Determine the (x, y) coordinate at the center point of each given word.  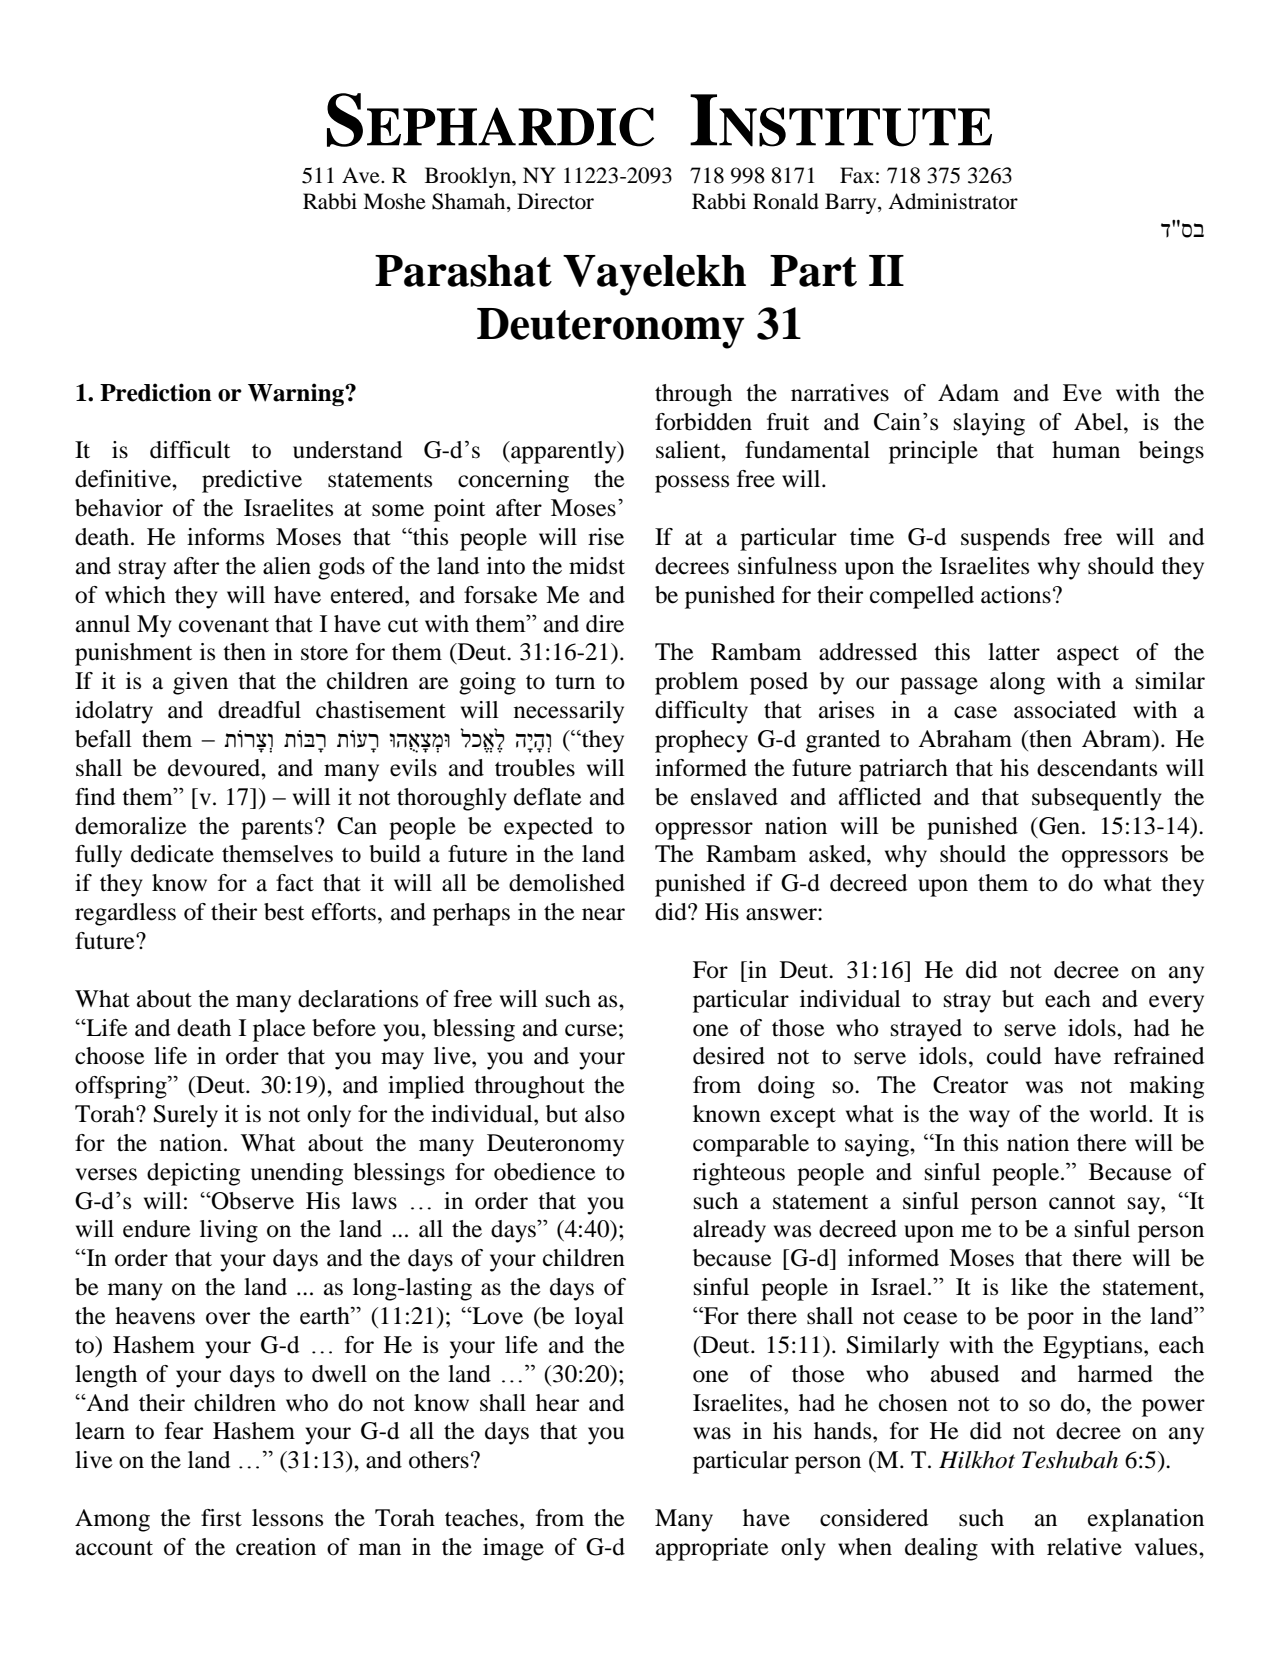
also (605, 1114)
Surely (186, 1116)
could (1014, 1056)
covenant (224, 625)
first (221, 1518)
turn (575, 682)
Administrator (953, 201)
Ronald (786, 201)
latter (1014, 652)
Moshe (394, 201)
